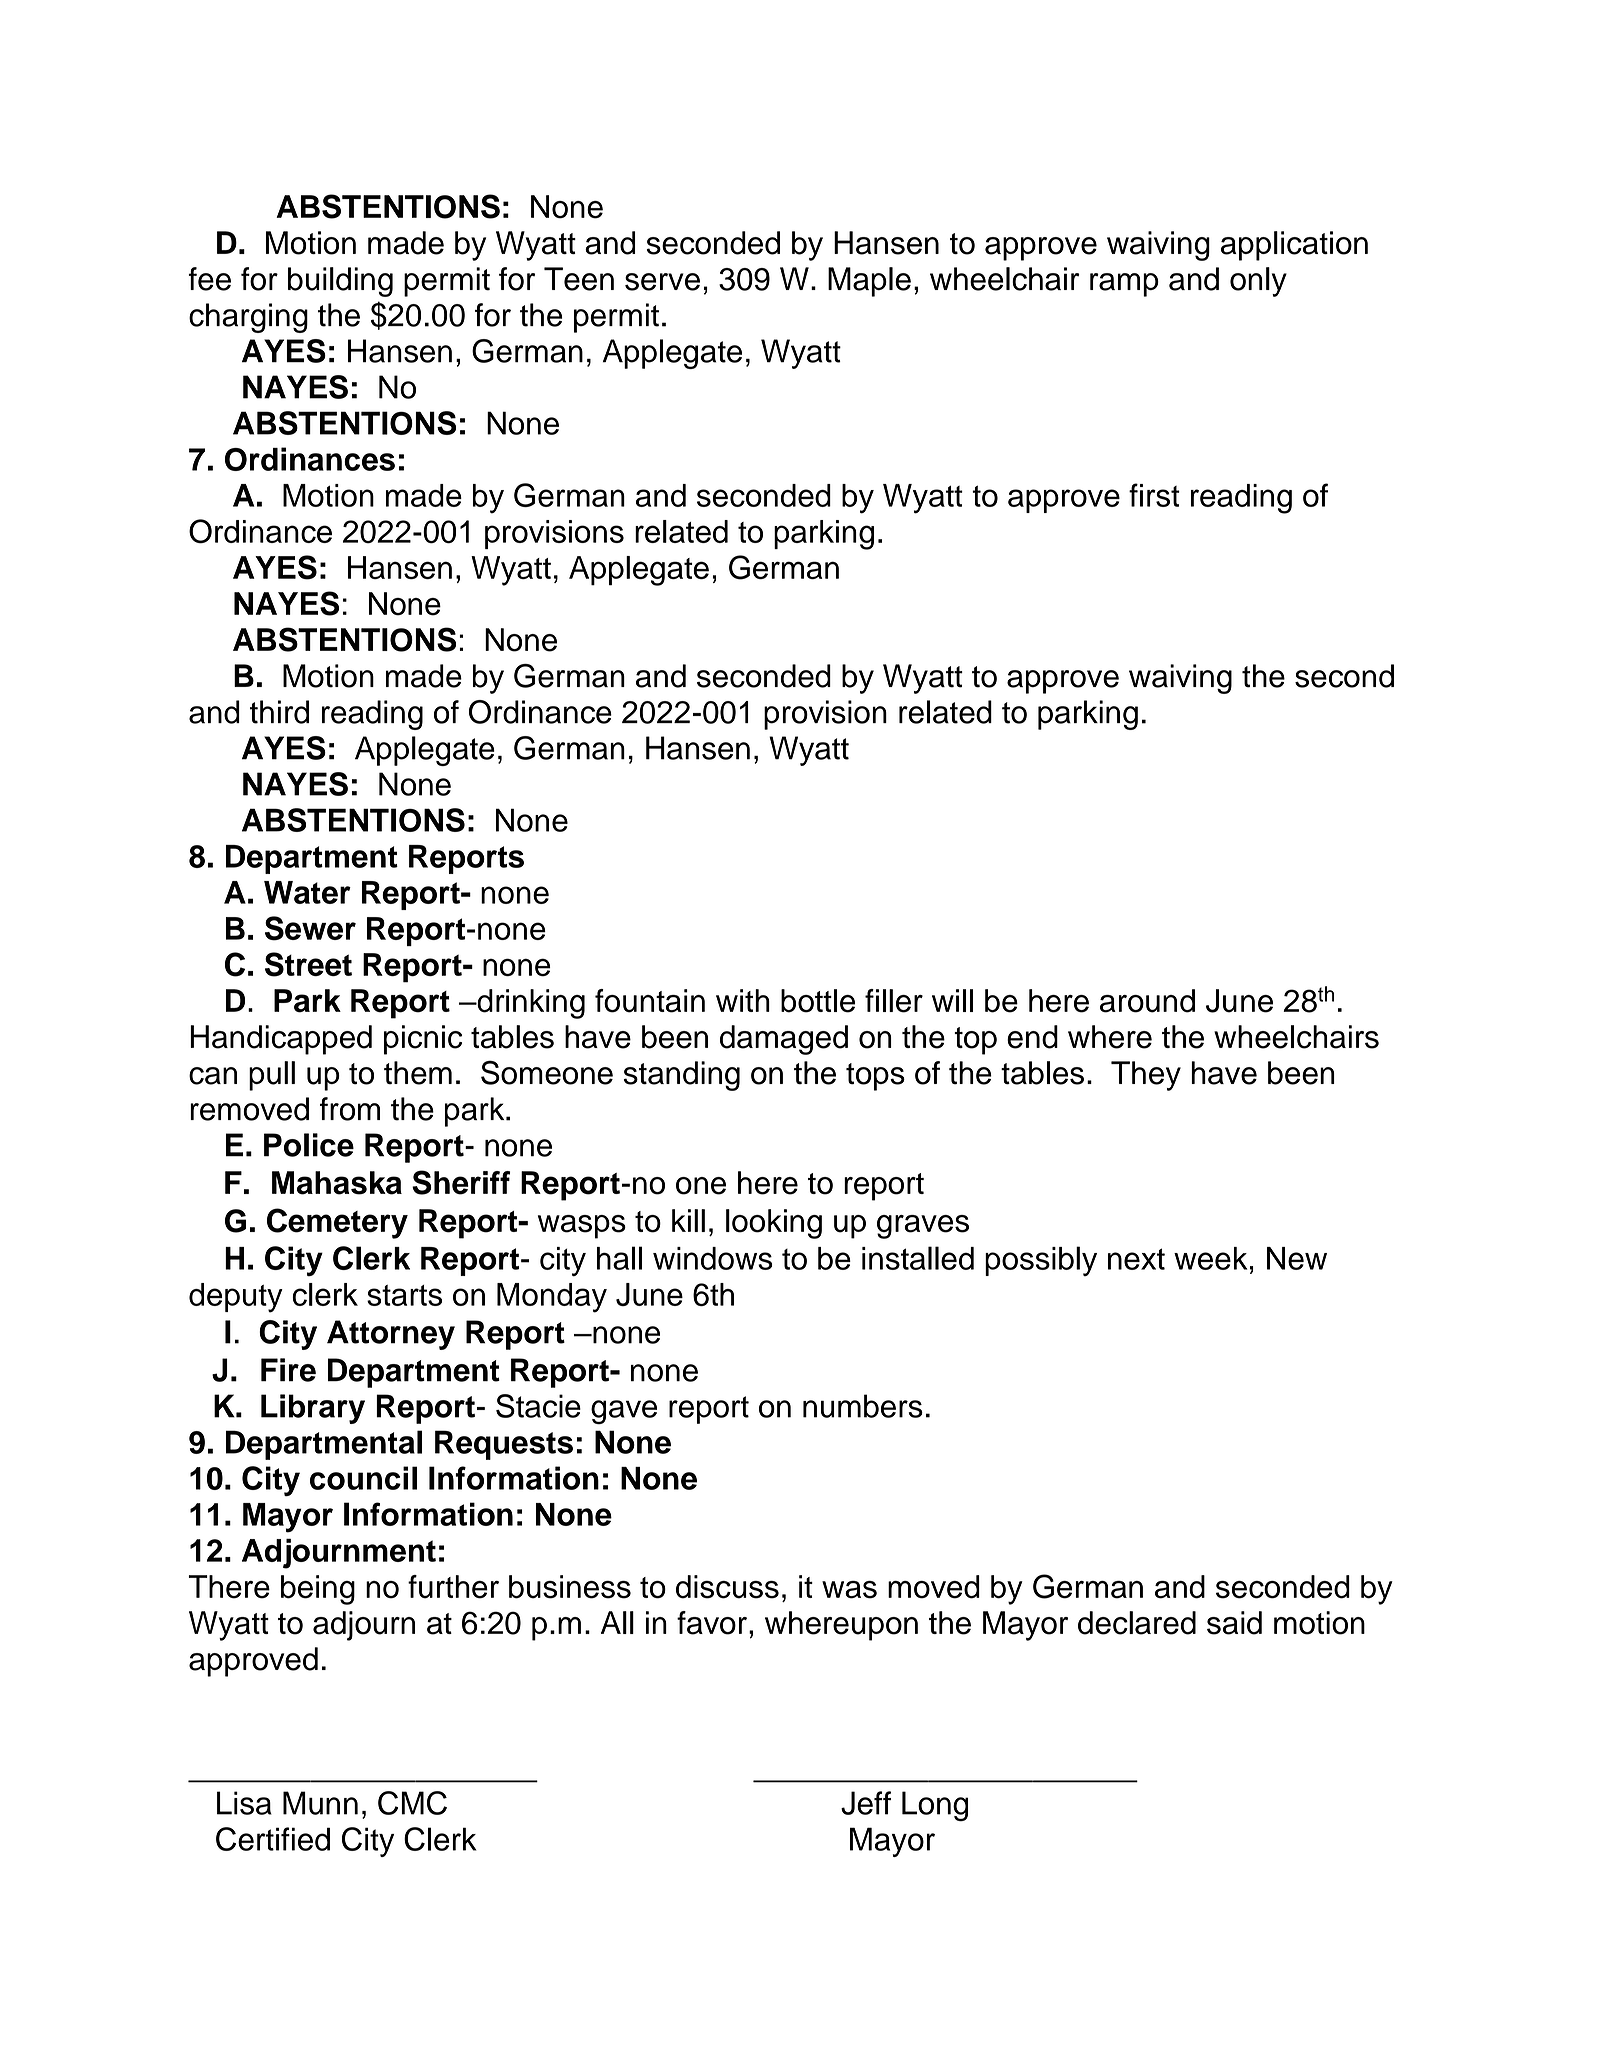 This page has height=2071, width=1601. I want to click on numbers, so click(863, 1406).
